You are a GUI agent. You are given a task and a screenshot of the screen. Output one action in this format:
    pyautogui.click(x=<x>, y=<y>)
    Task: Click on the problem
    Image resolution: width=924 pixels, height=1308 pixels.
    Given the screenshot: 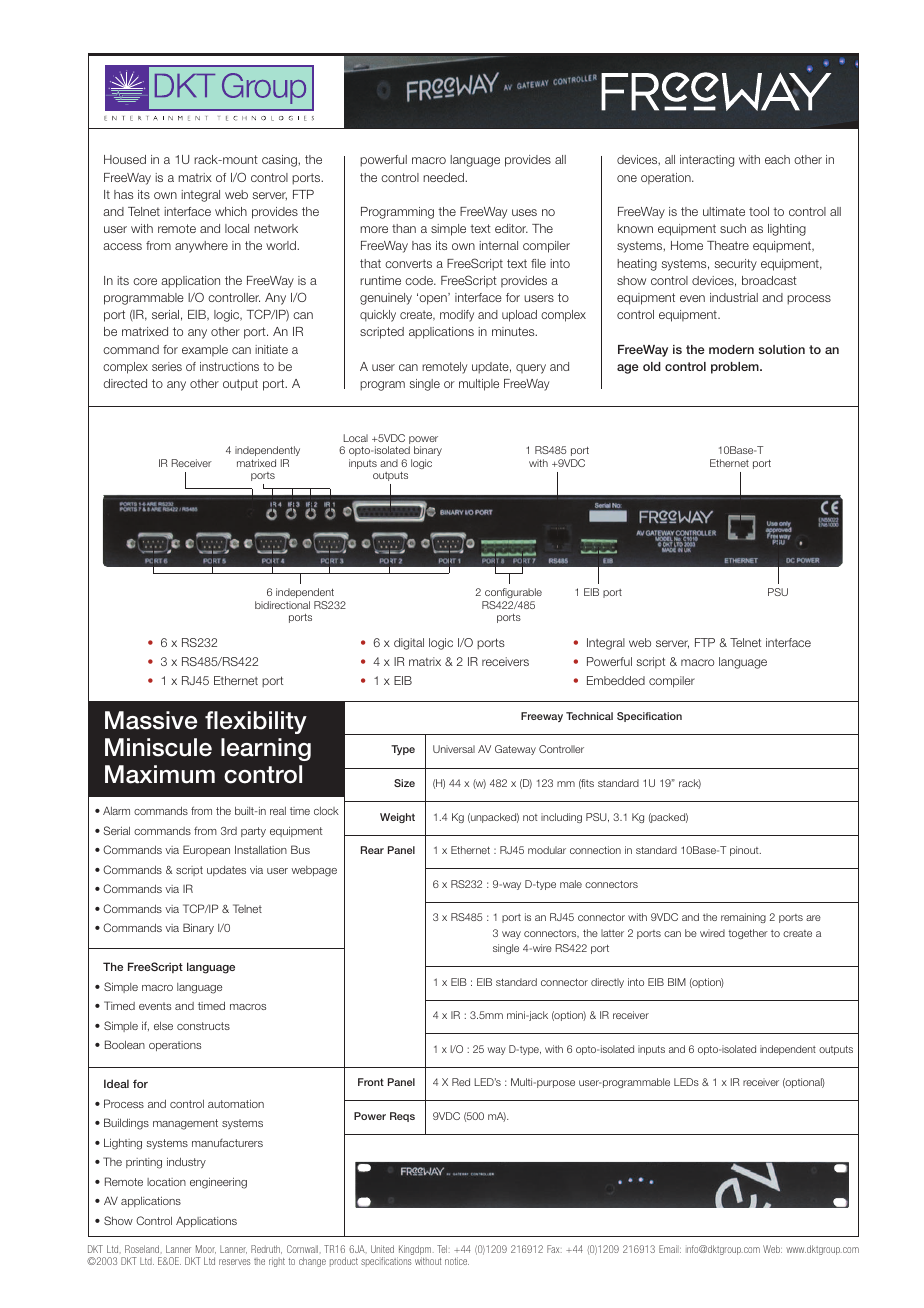 What is the action you would take?
    pyautogui.click(x=736, y=368)
